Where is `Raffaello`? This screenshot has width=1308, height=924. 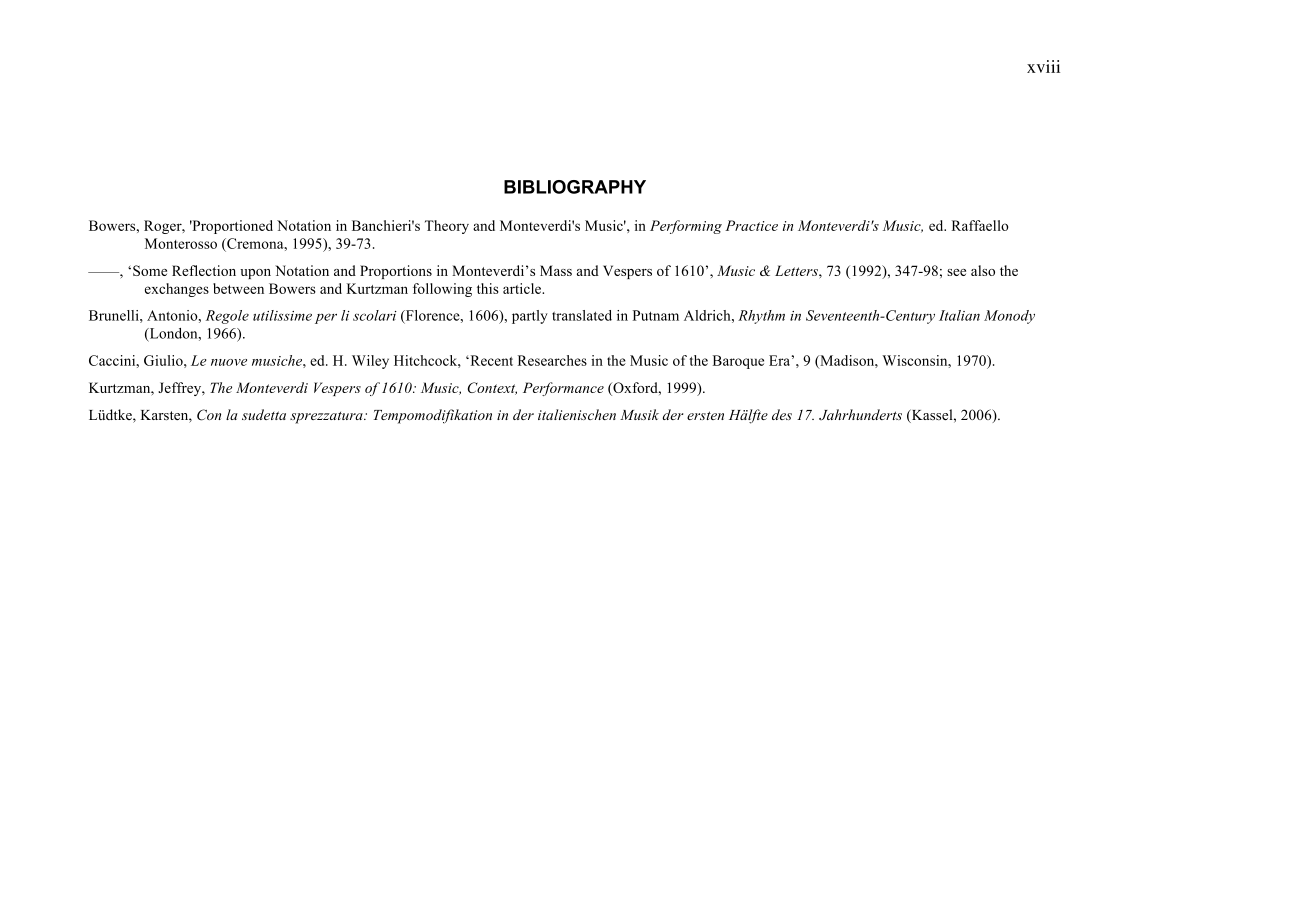 Raffaello is located at coordinates (980, 225).
